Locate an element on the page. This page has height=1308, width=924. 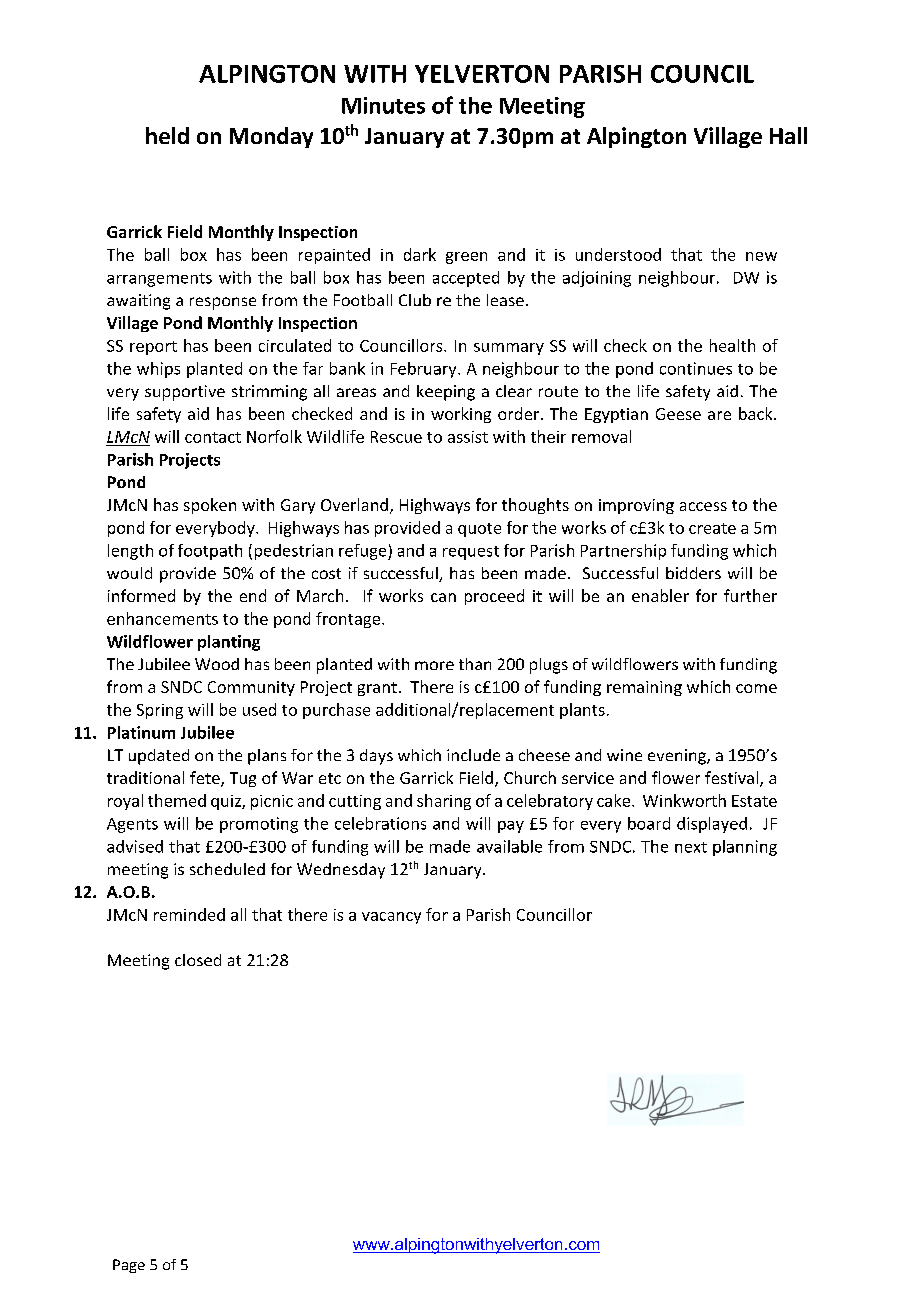
Page is located at coordinates (129, 1266).
